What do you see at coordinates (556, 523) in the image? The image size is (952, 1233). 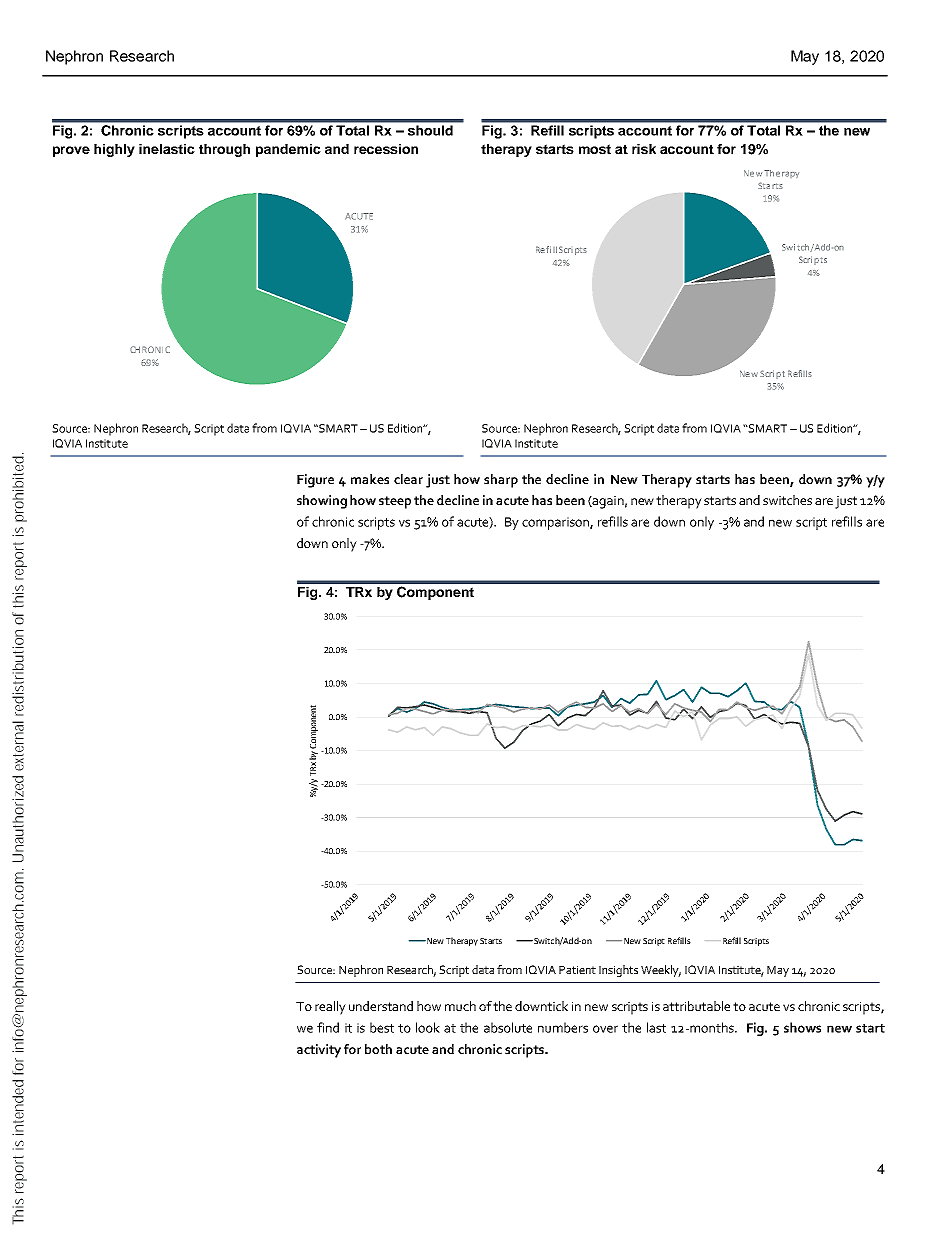 I see `comparison` at bounding box center [556, 523].
